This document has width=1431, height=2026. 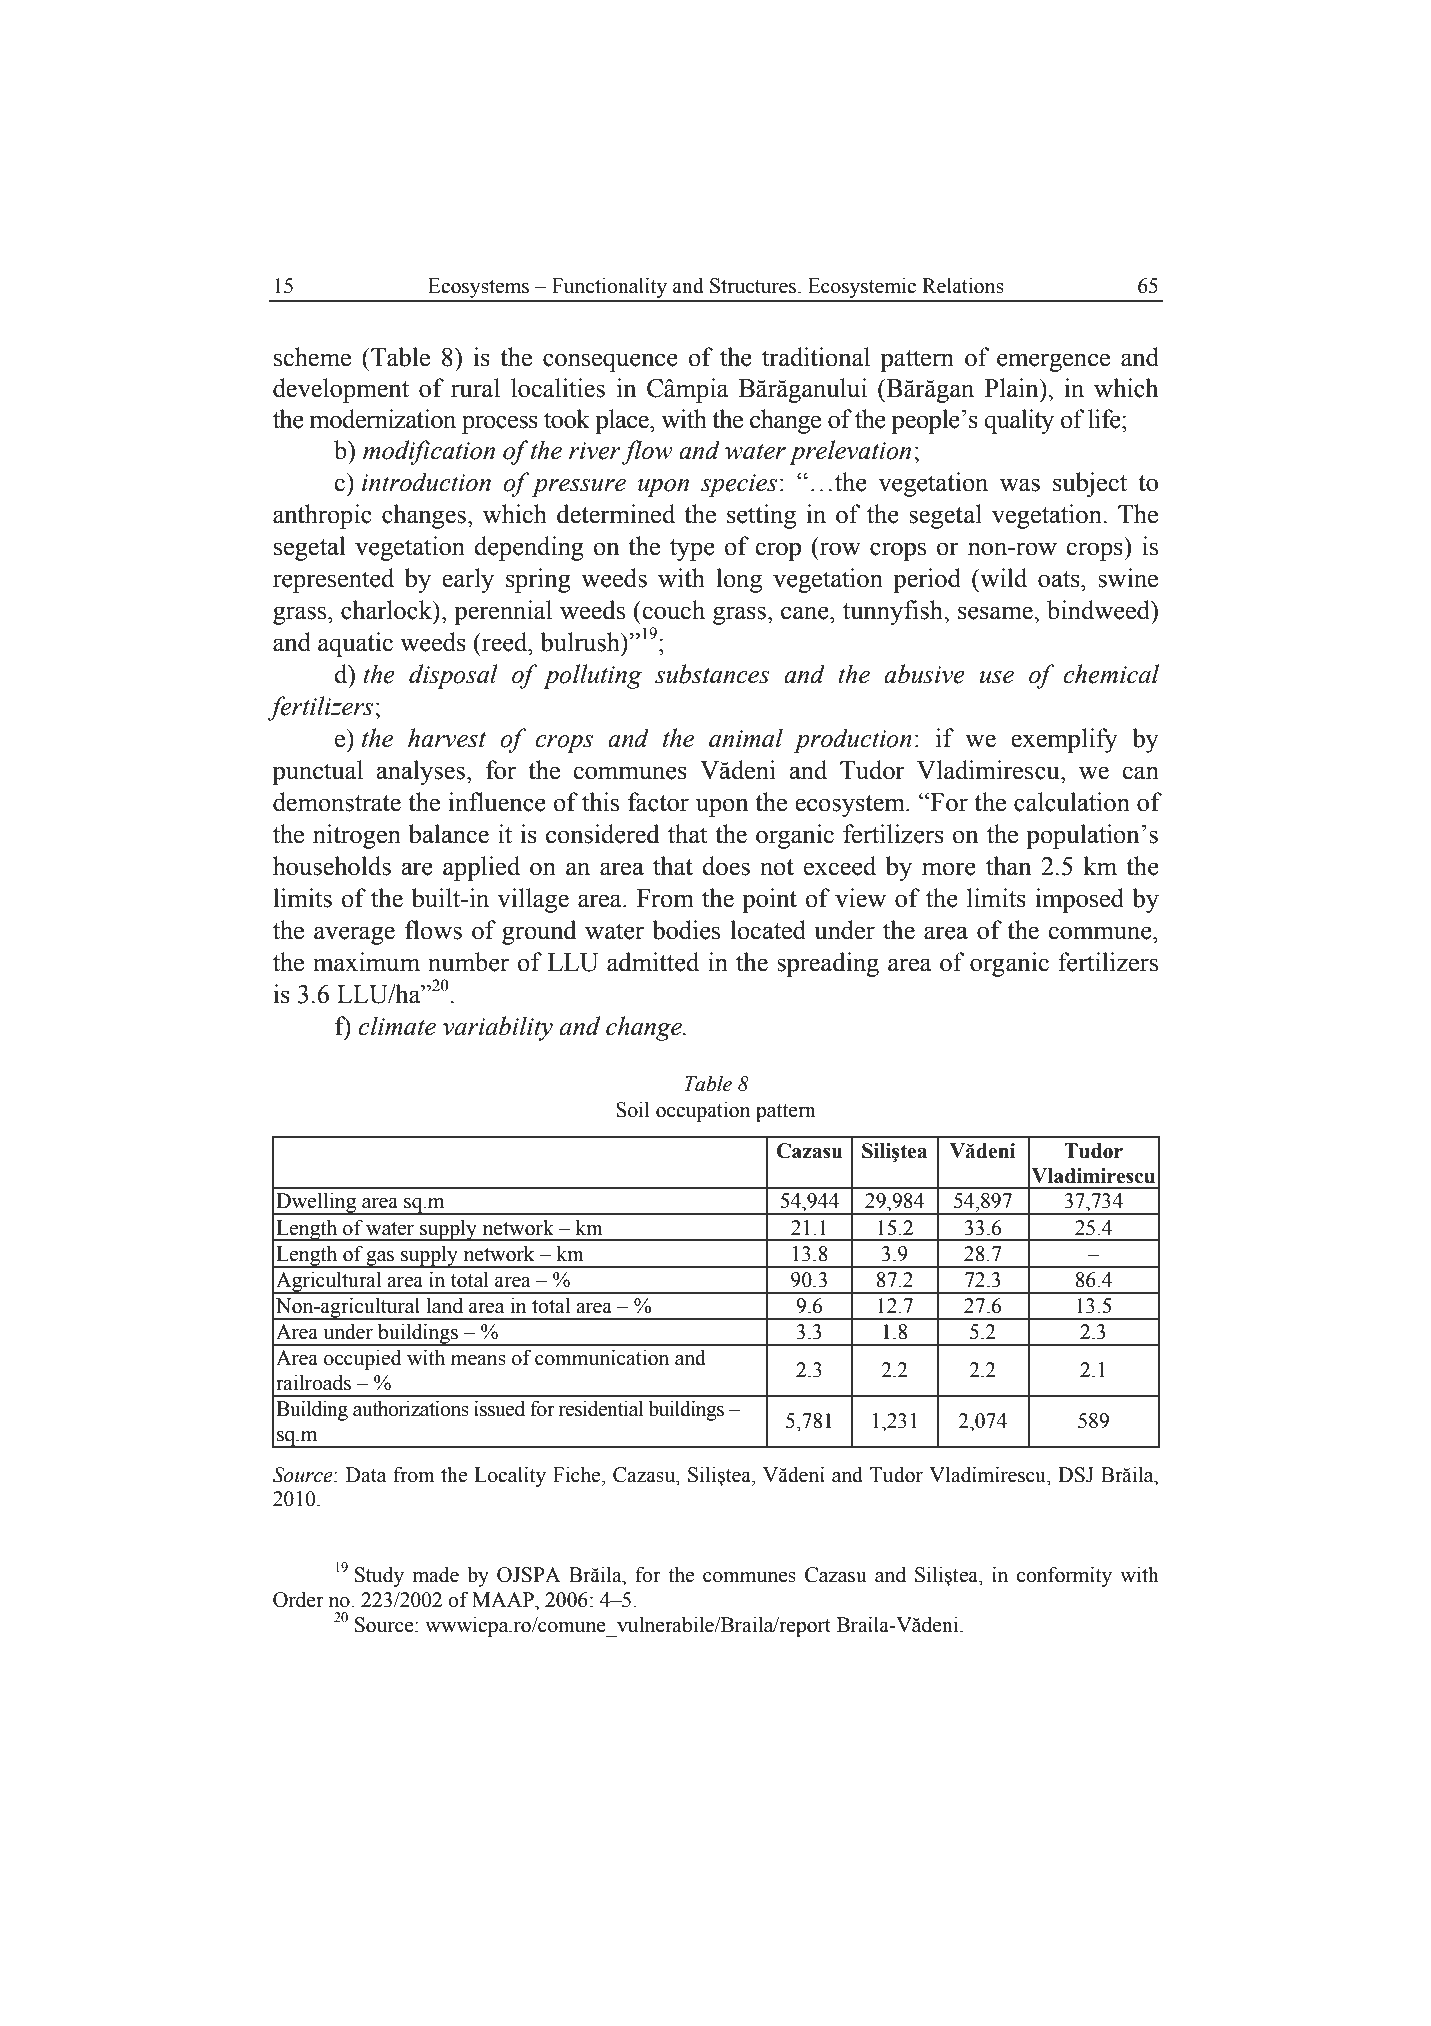 What do you see at coordinates (312, 357) in the document?
I see `scheme` at bounding box center [312, 357].
